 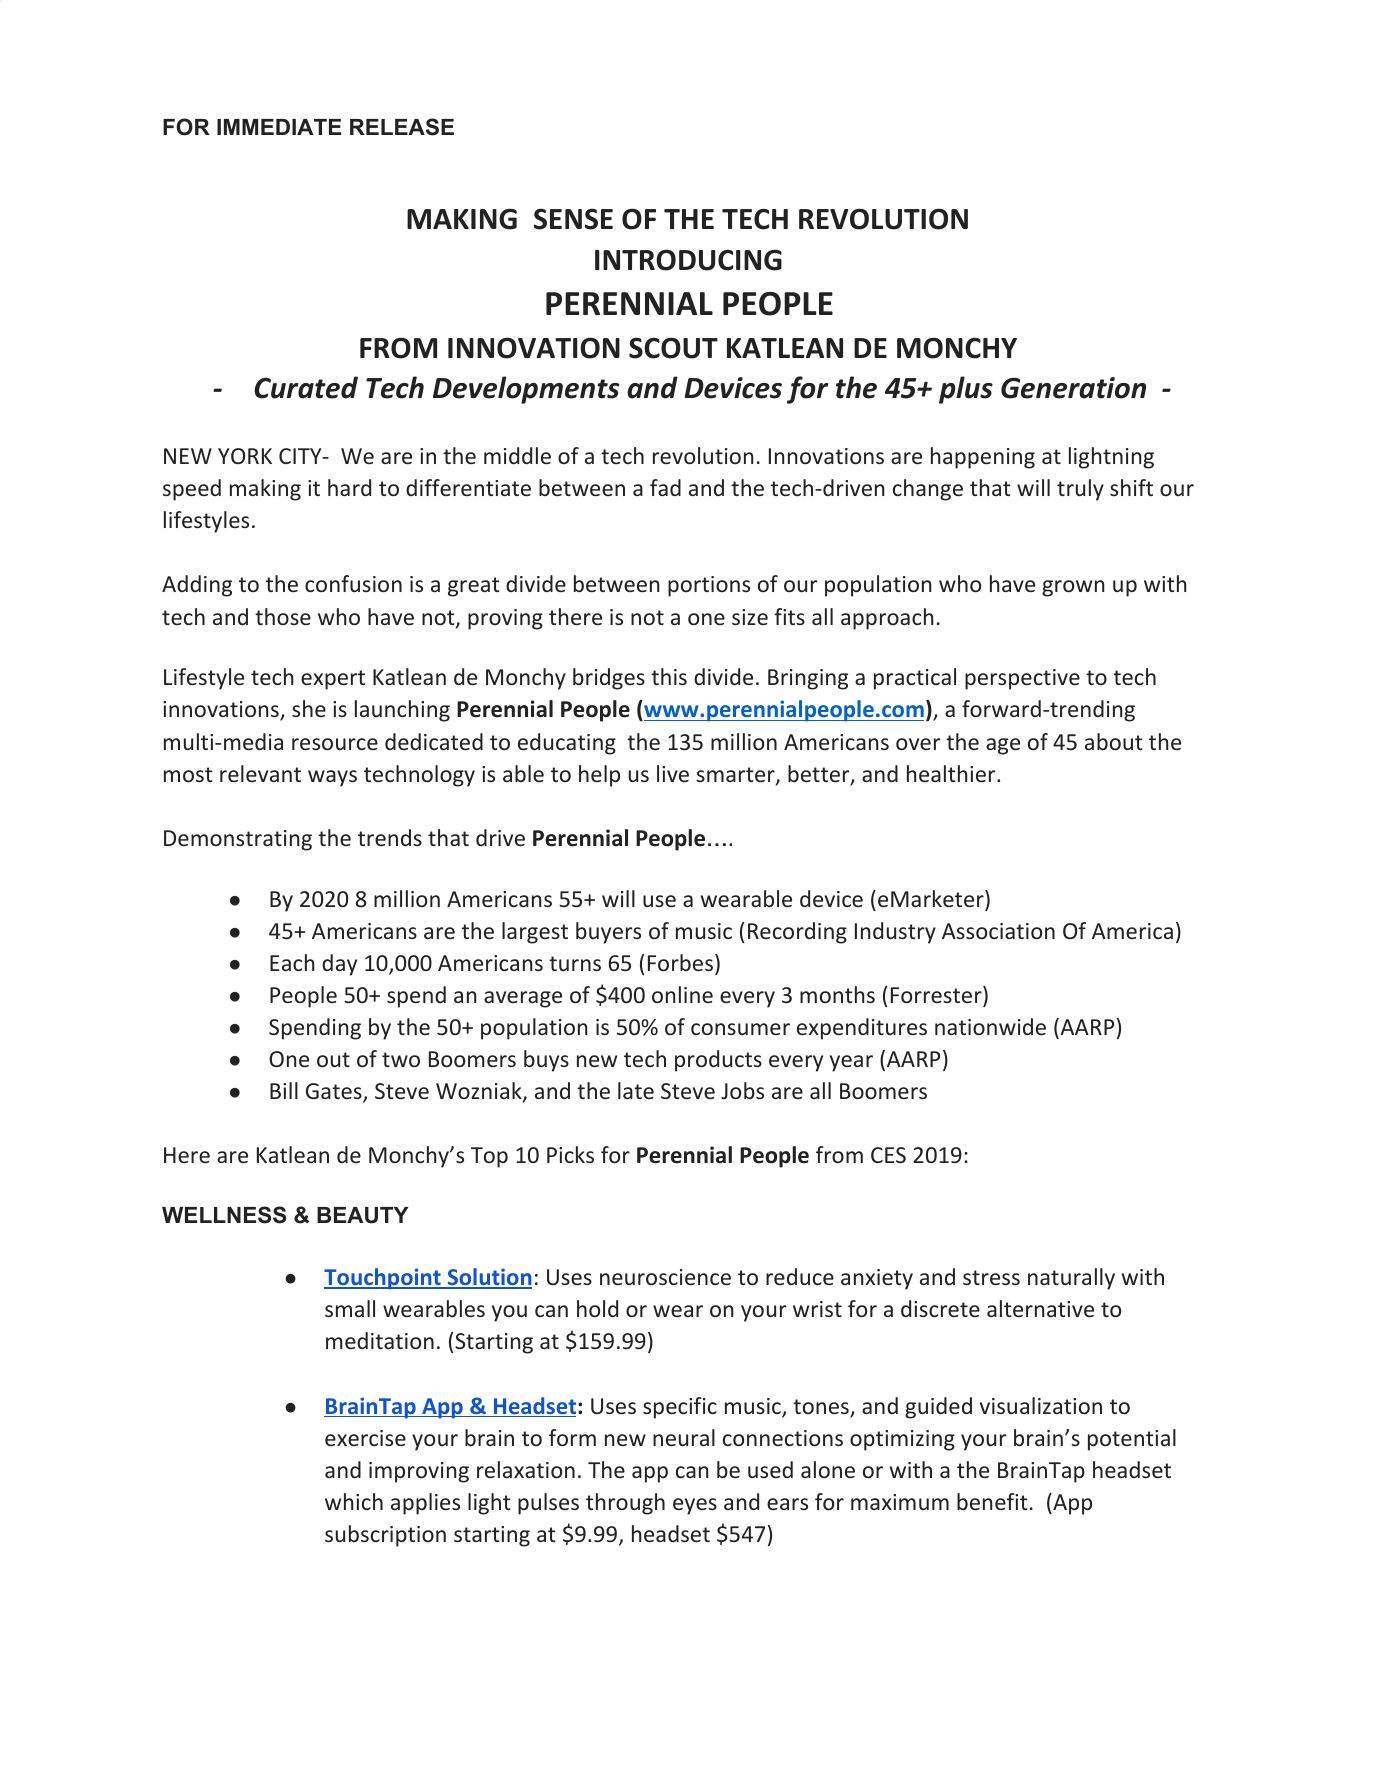 I want to click on Demonstrating, so click(x=238, y=840).
